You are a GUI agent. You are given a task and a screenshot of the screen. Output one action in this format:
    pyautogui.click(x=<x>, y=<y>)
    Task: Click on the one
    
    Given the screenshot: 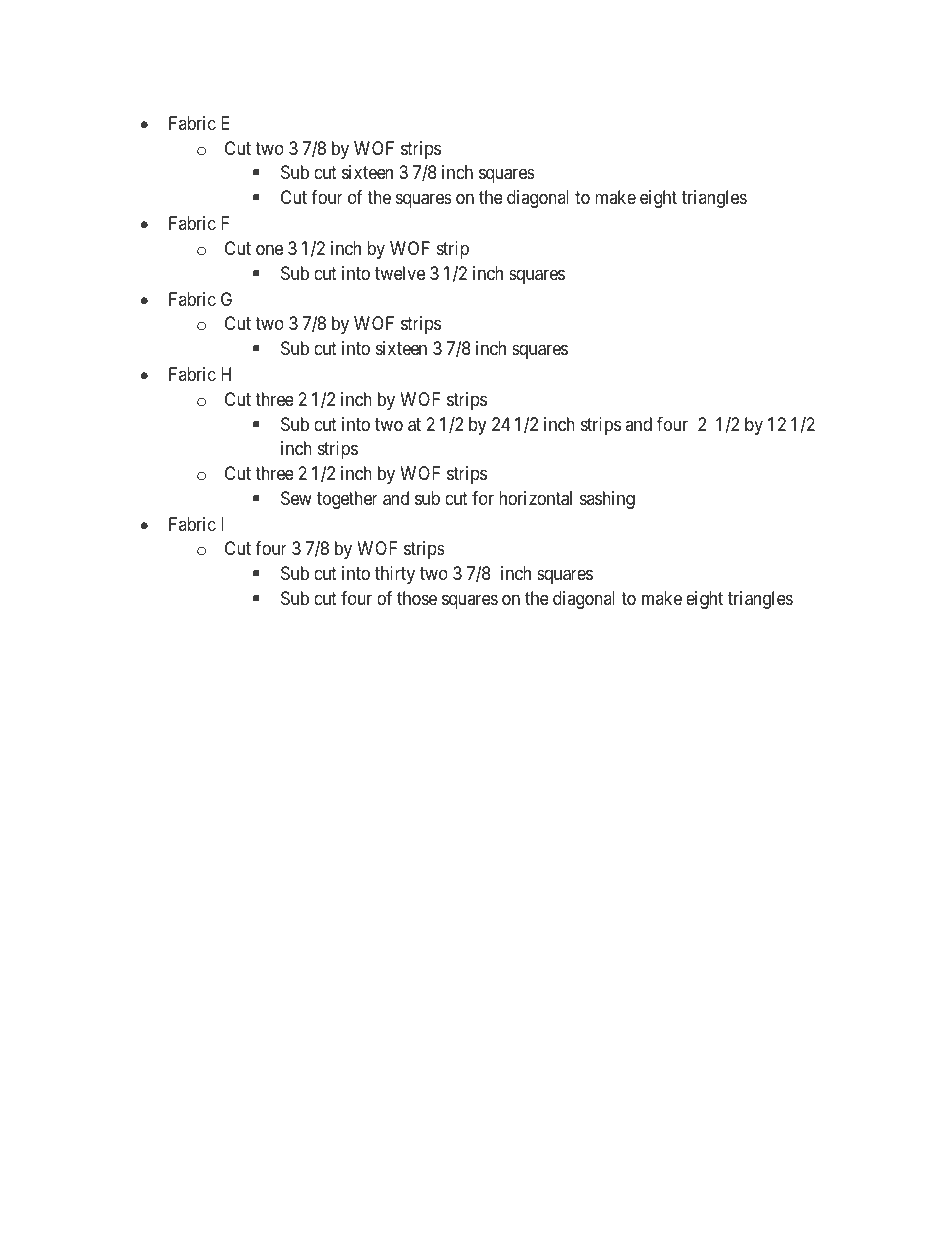 What is the action you would take?
    pyautogui.click(x=269, y=249)
